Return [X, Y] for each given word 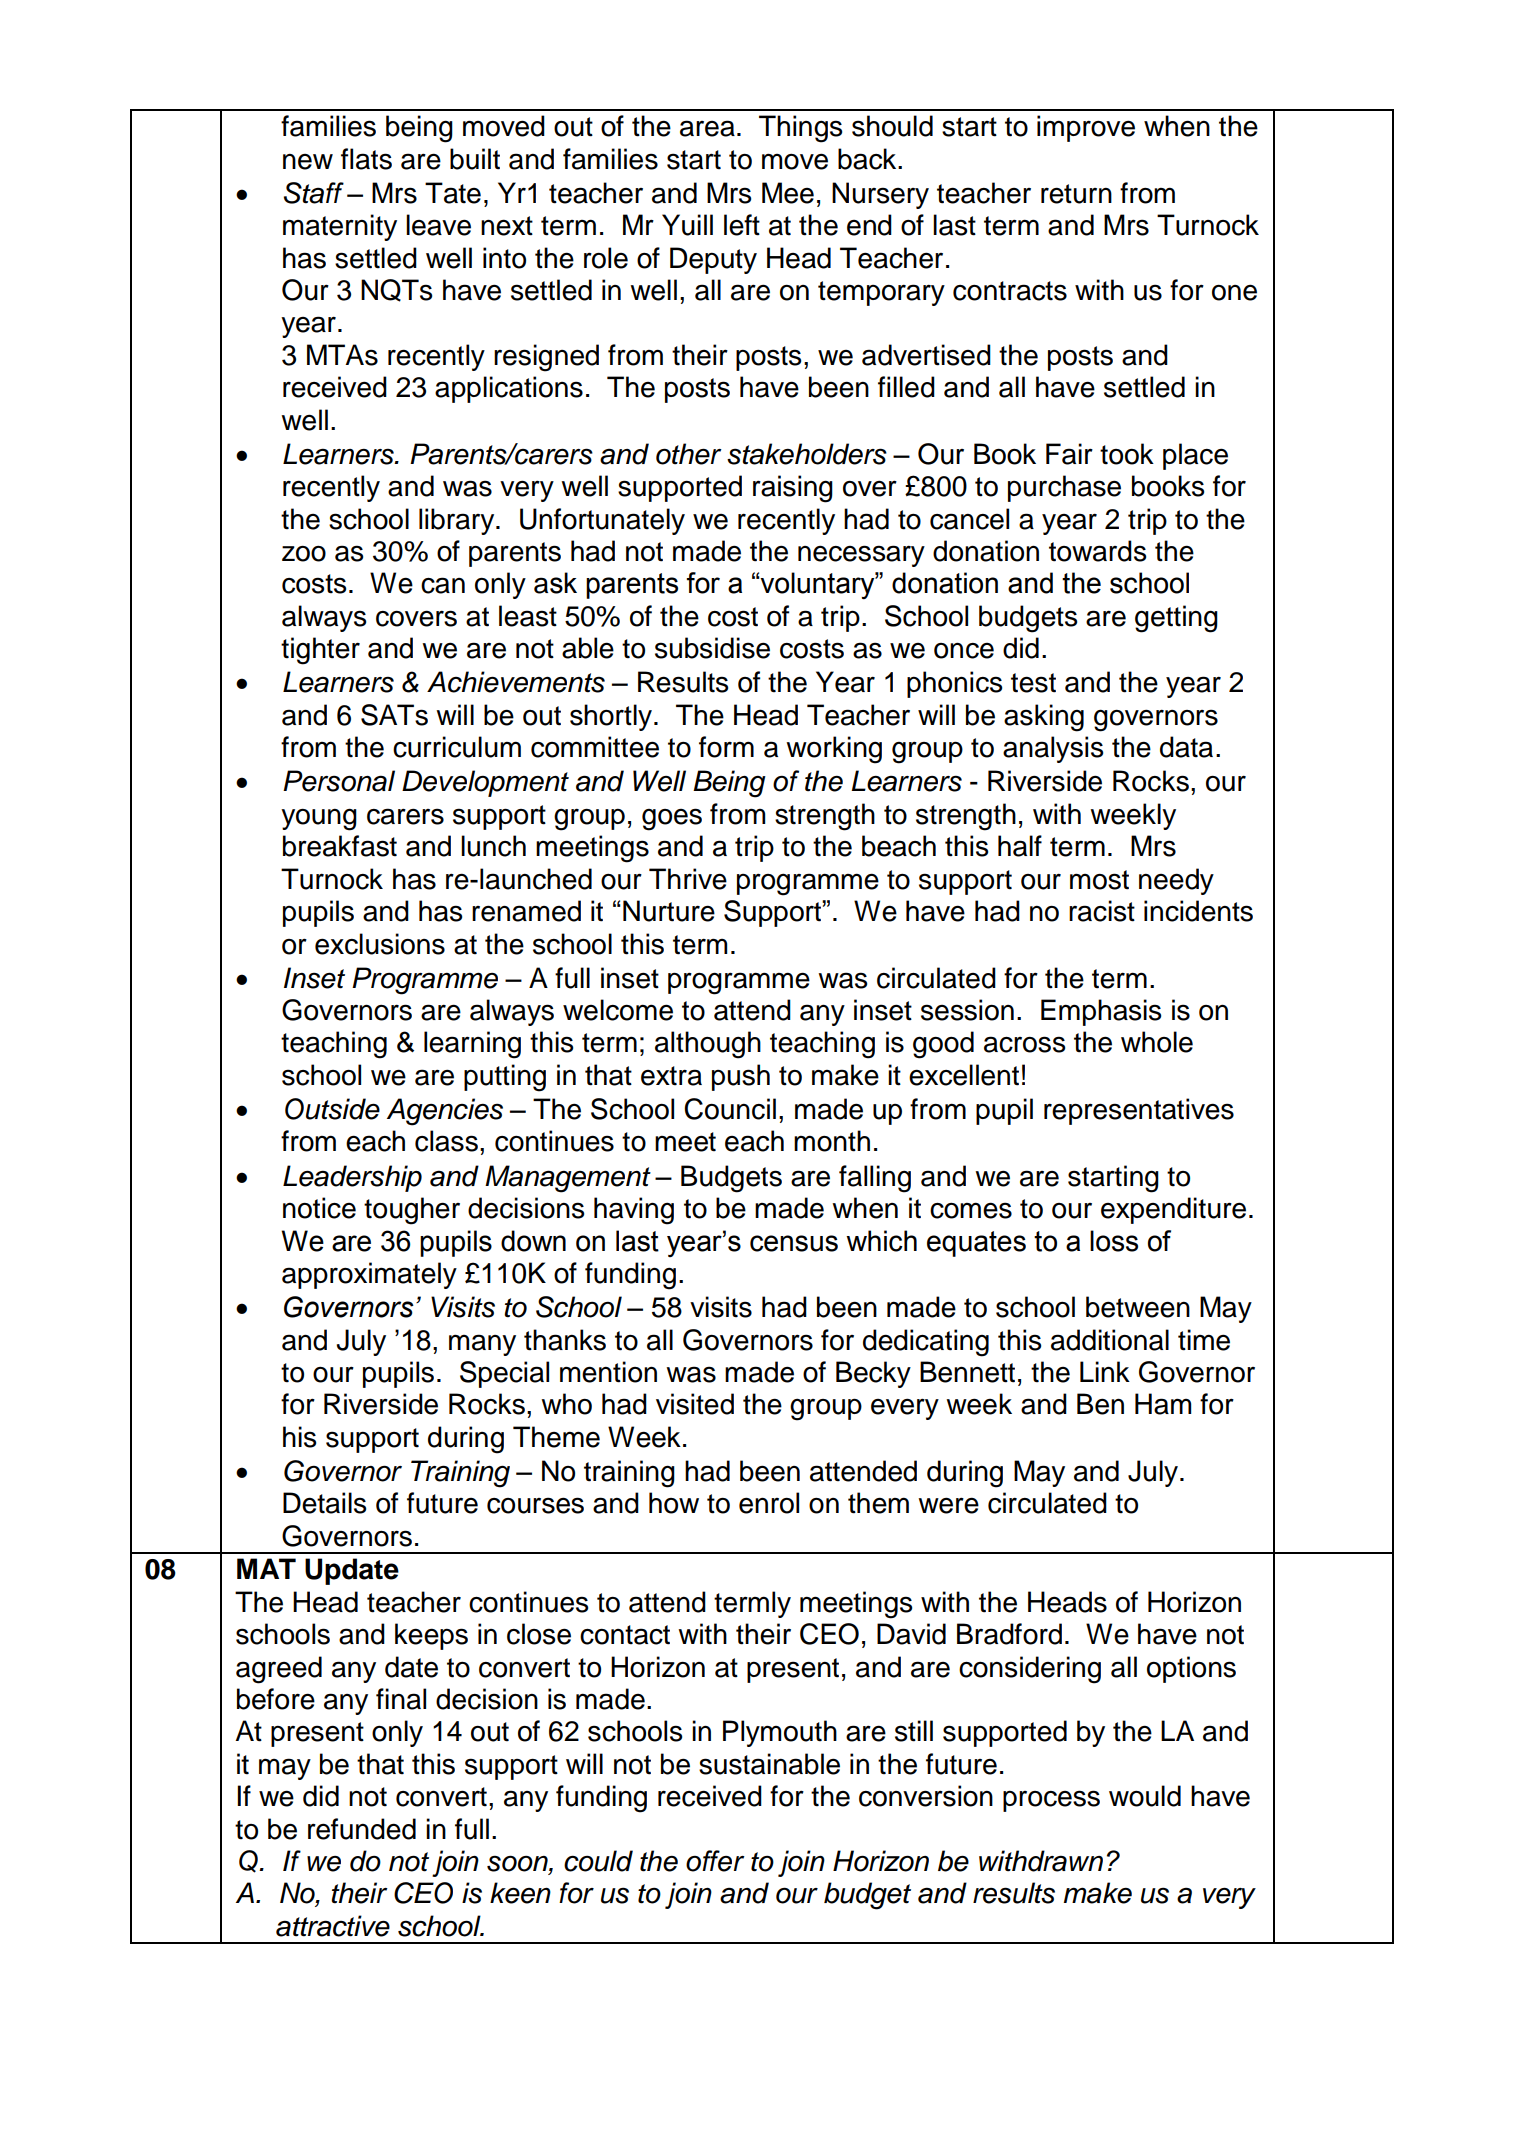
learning [472, 1045]
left [742, 225]
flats [366, 159]
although [708, 1045]
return [1076, 194]
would [1145, 1796]
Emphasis [1101, 1012]
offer [715, 1861]
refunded [362, 1829]
